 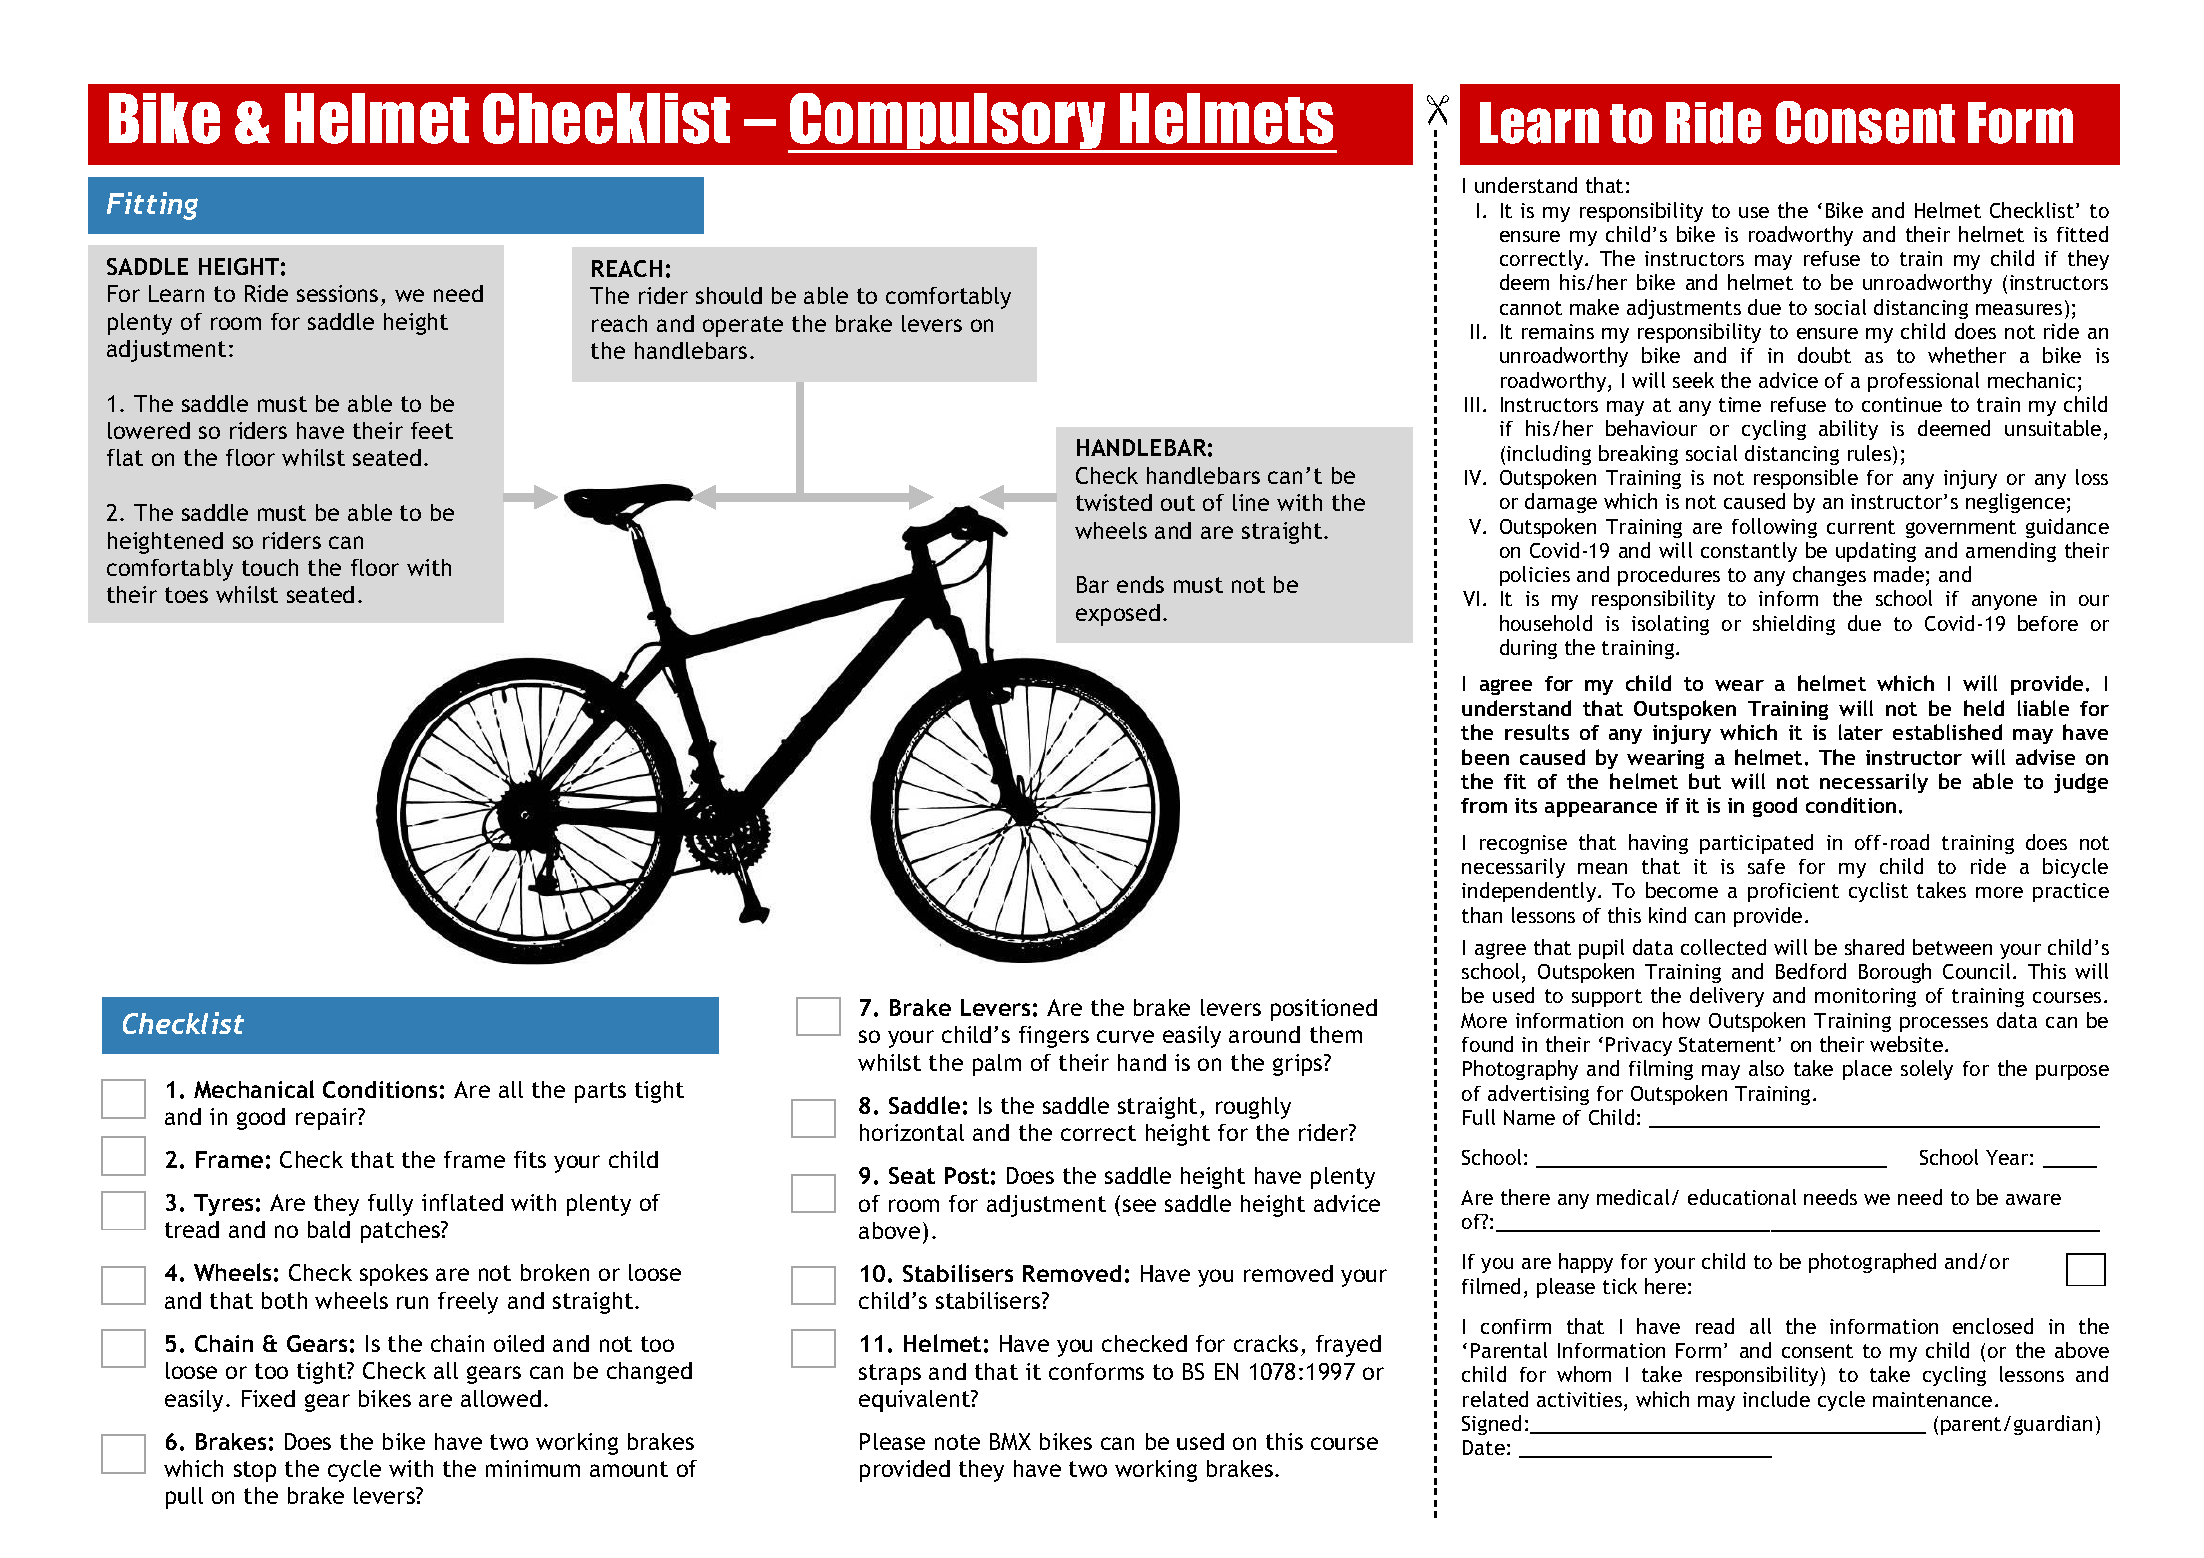 What do you see at coordinates (186, 595) in the page?
I see `toes` at bounding box center [186, 595].
